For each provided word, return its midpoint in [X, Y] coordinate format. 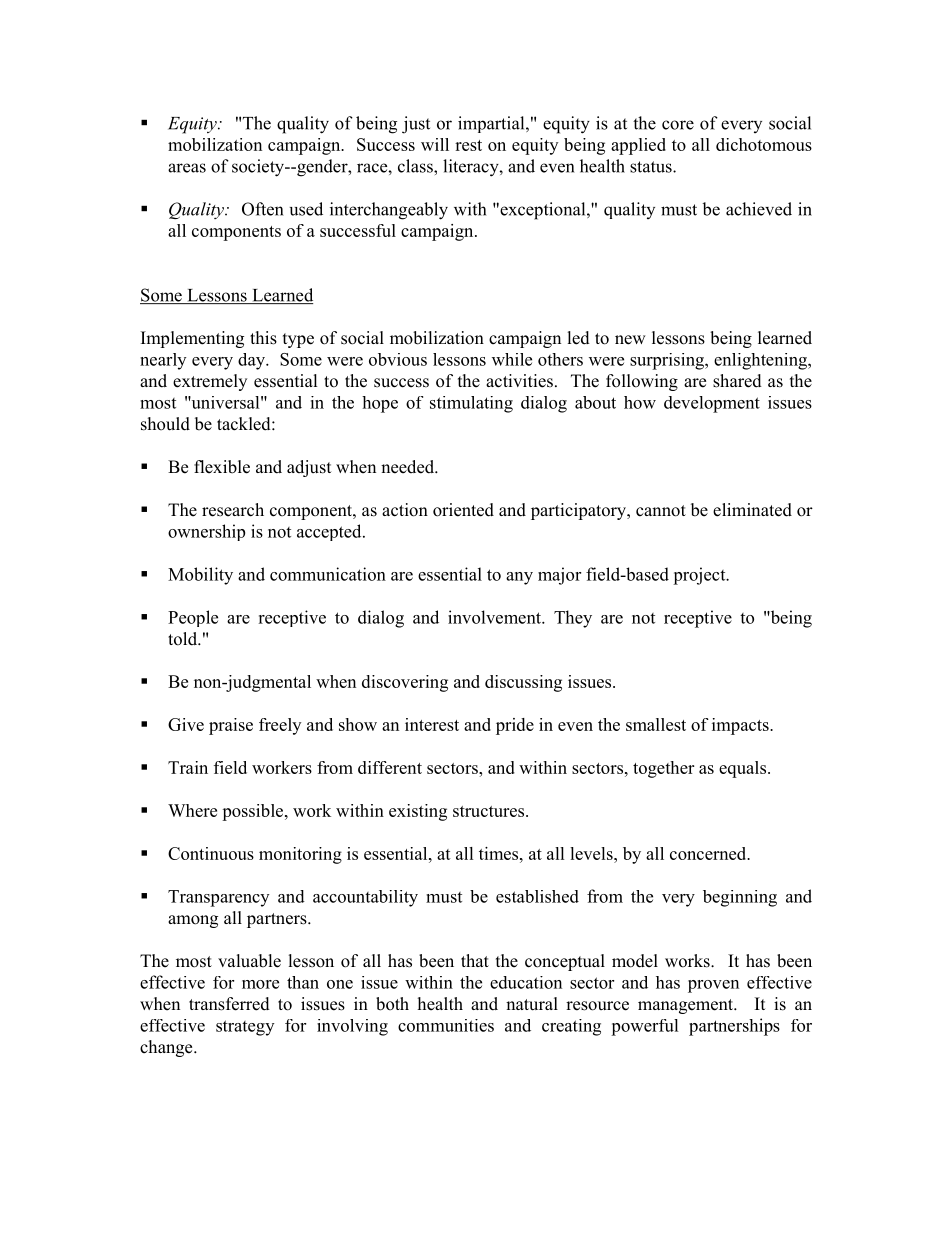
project [700, 576]
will [435, 144]
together [663, 769]
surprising [668, 361]
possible [254, 812]
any [519, 578]
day [252, 361]
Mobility [200, 576]
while [512, 359]
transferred [229, 1004]
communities [446, 1025]
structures [490, 811]
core [678, 125]
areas [187, 168]
